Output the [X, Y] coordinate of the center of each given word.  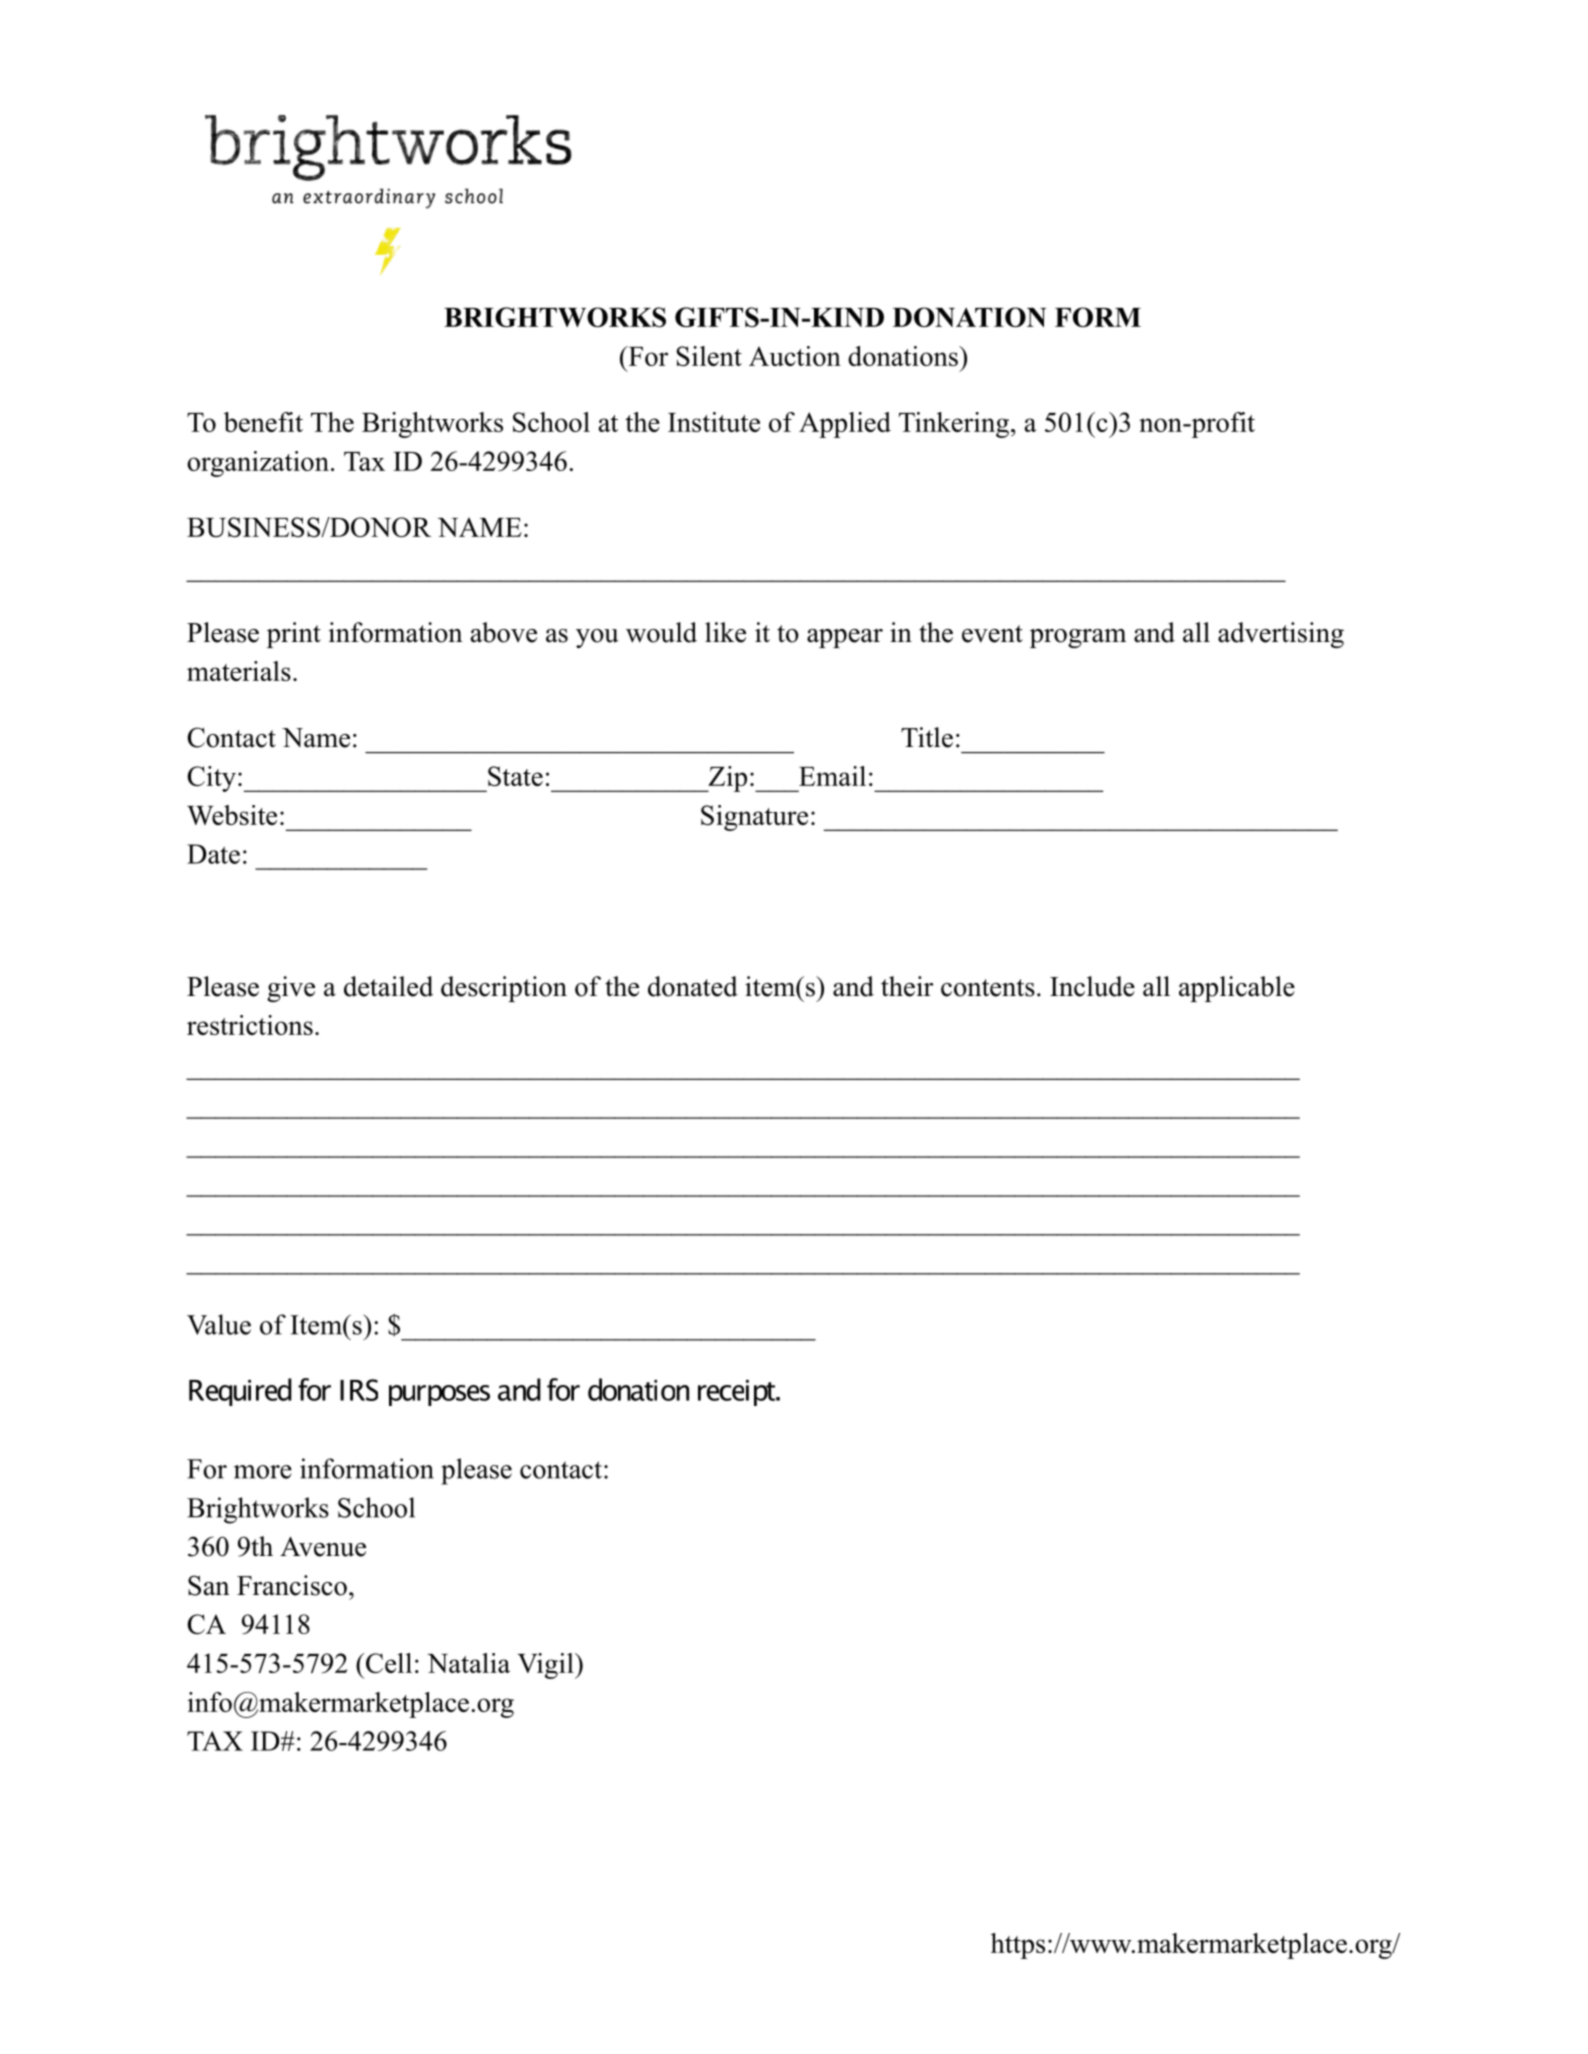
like [725, 632]
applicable [1237, 989]
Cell [388, 1663]
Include [1092, 986]
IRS [359, 1390]
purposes [439, 1395]
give [291, 989]
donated [693, 986]
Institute [714, 422]
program [1078, 638]
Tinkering [954, 425]
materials [239, 671]
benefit [263, 422]
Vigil [546, 1666]
